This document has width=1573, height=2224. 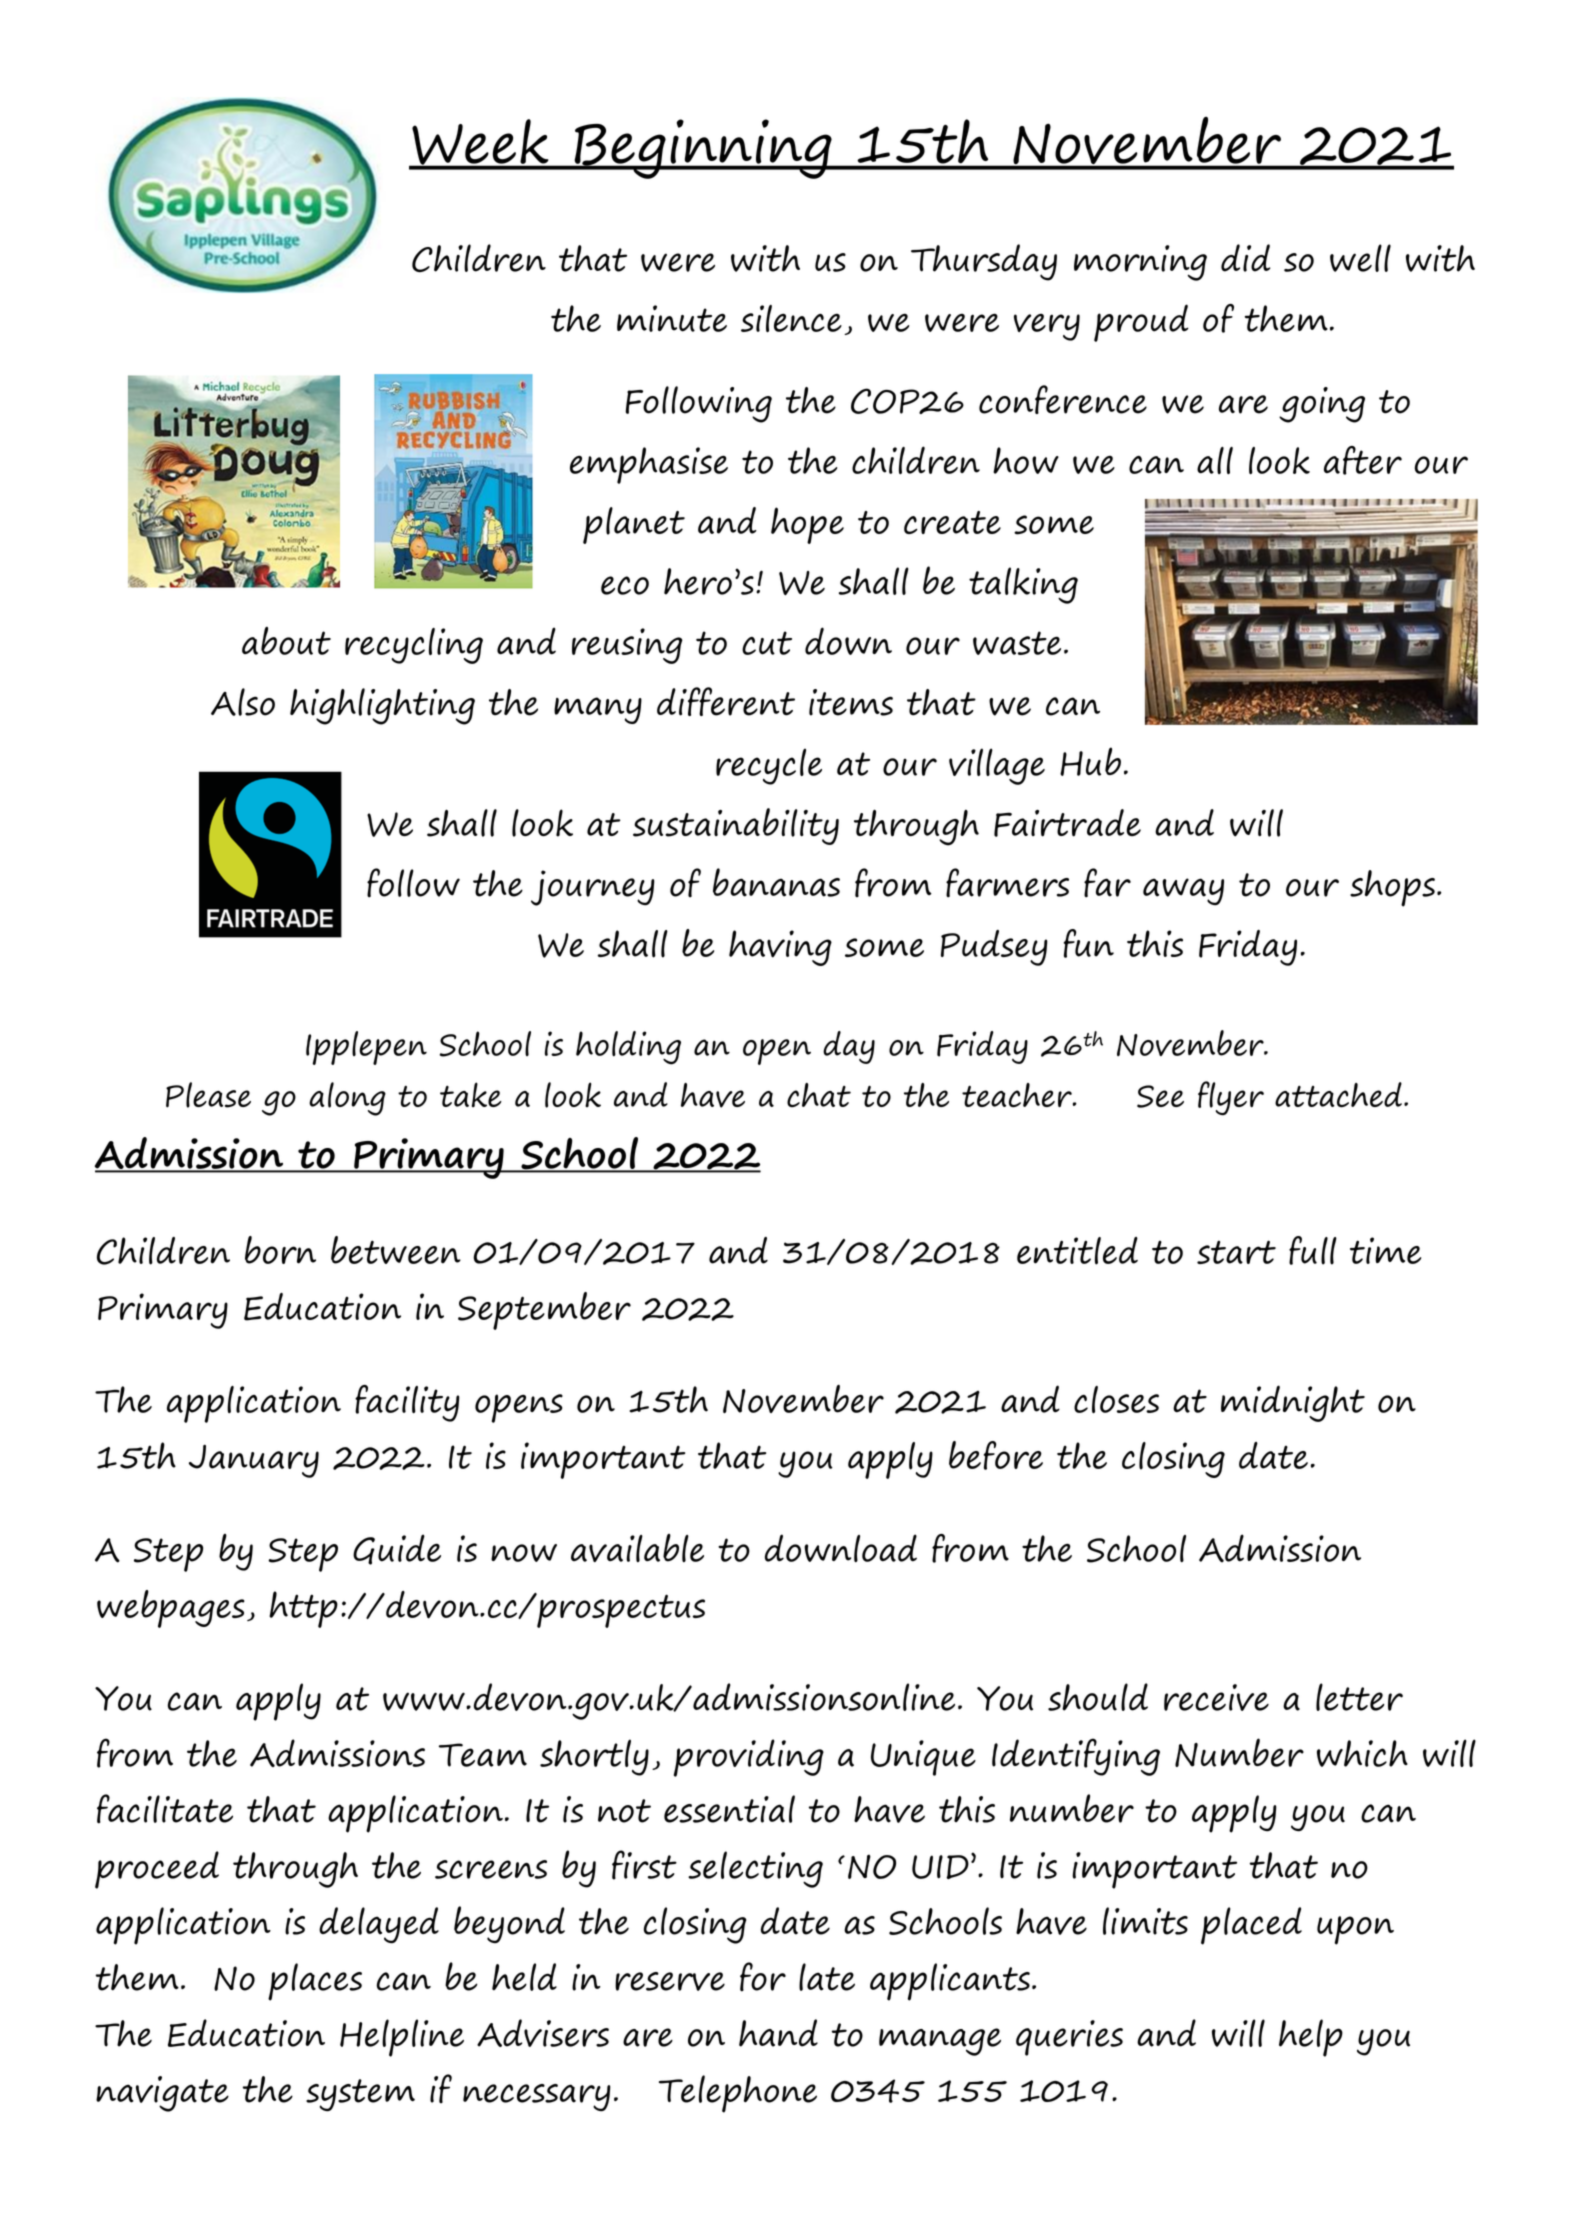 What do you see at coordinates (819, 1095) in the document?
I see `chat` at bounding box center [819, 1095].
